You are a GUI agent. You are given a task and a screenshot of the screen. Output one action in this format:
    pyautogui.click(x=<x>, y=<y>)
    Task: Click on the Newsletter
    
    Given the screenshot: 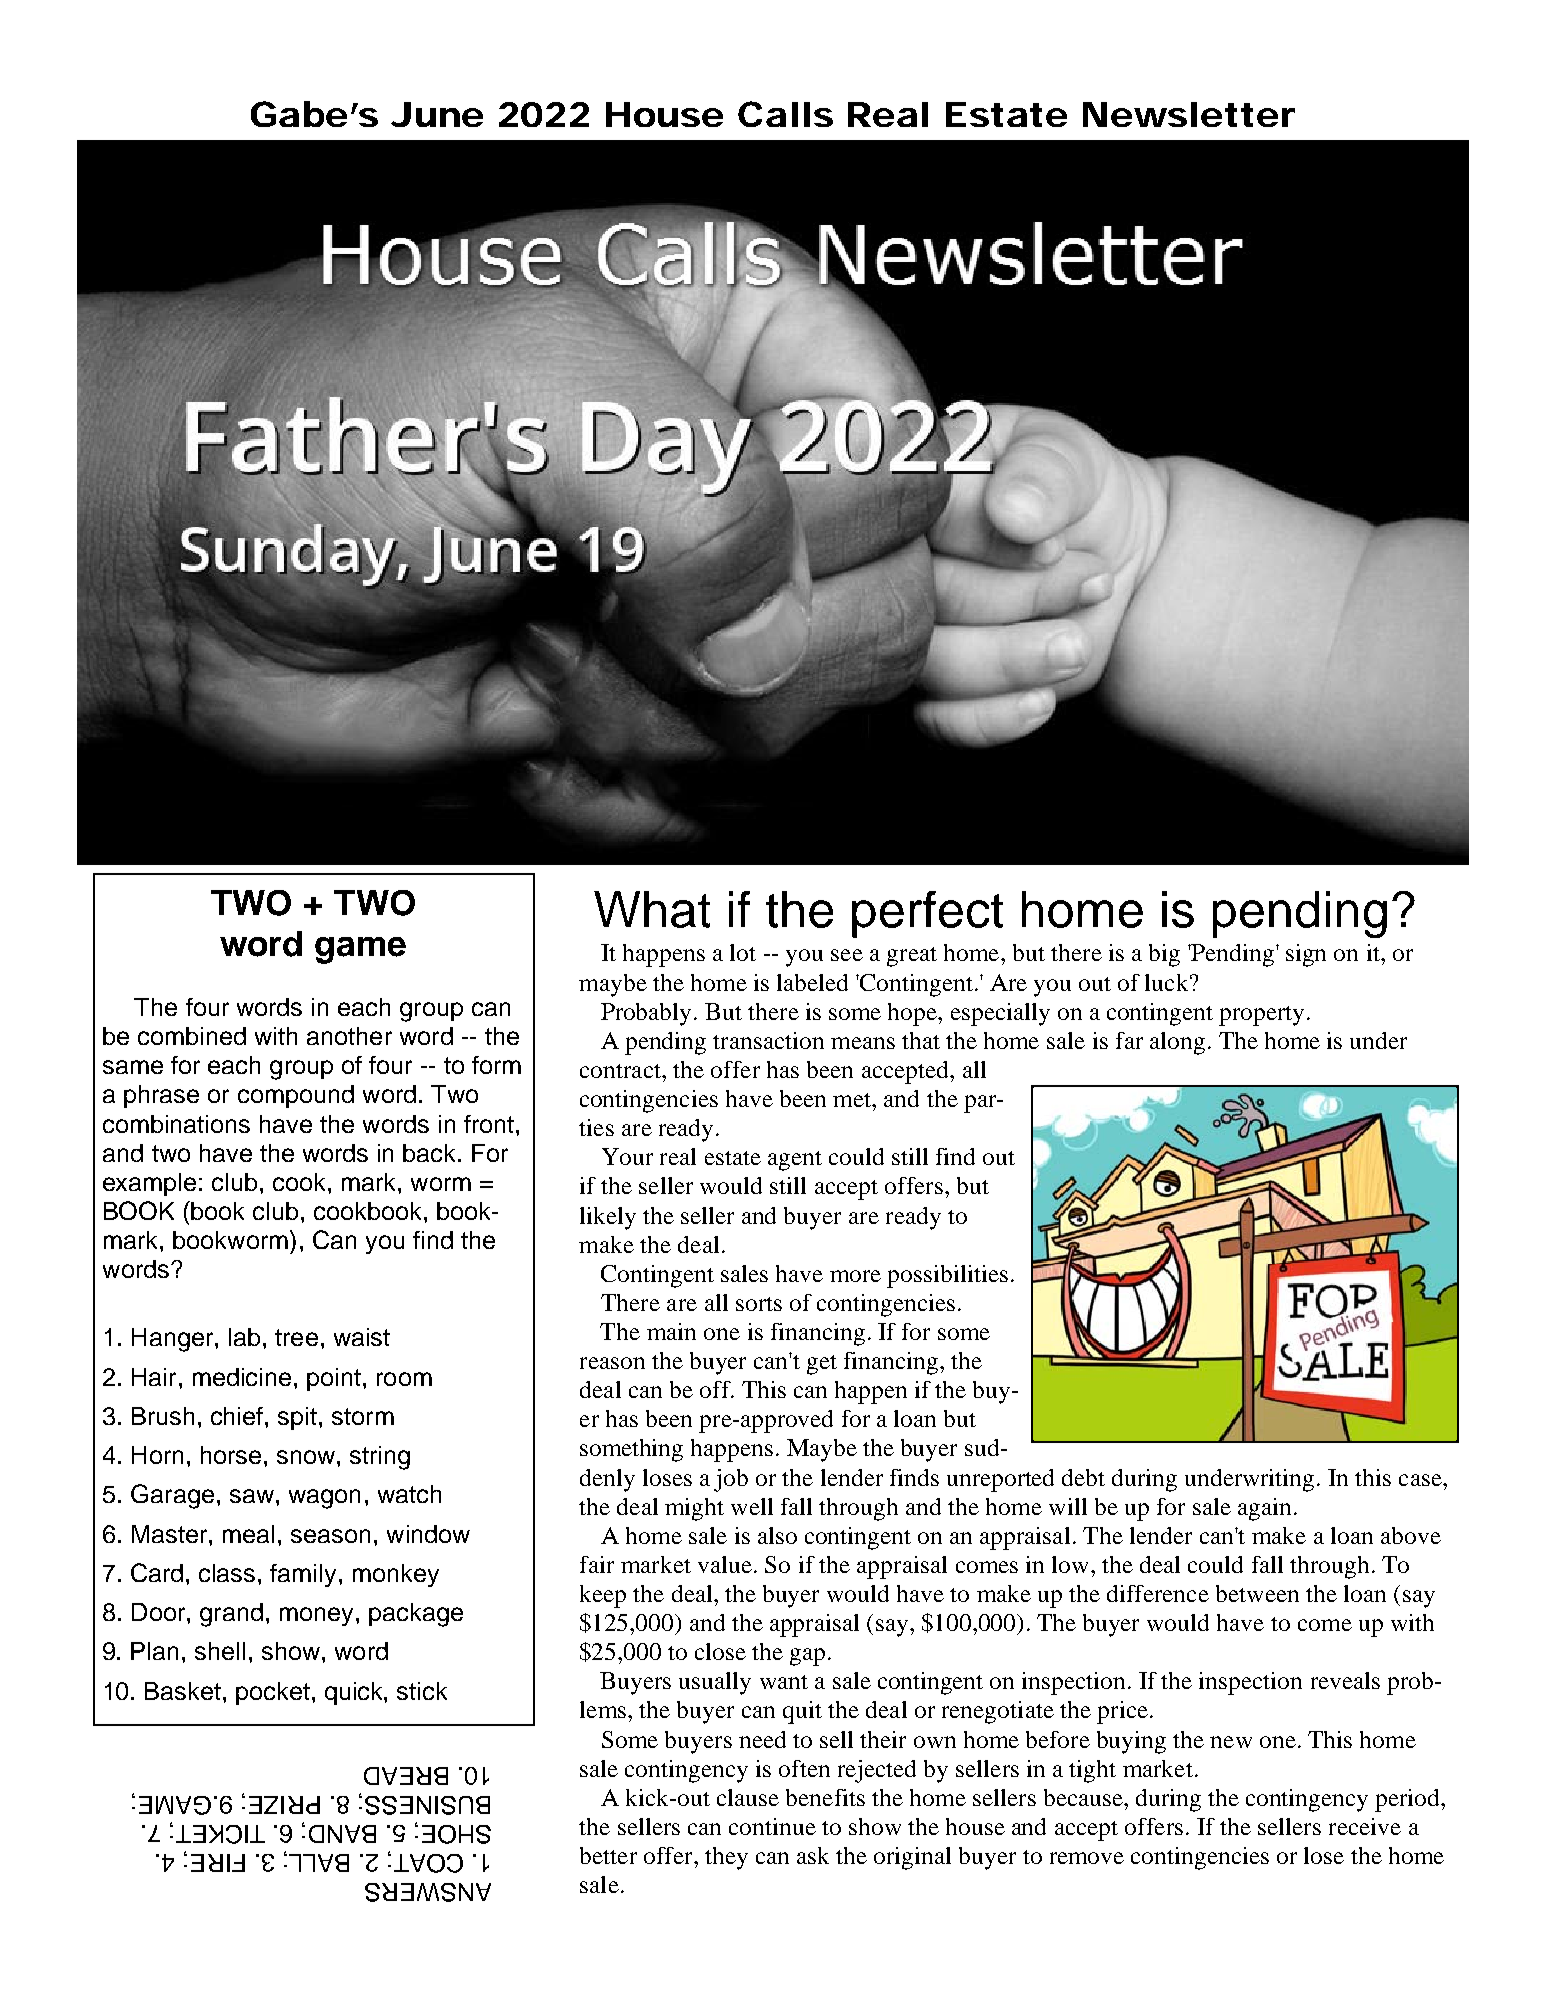 What is the action you would take?
    pyautogui.click(x=1189, y=114)
